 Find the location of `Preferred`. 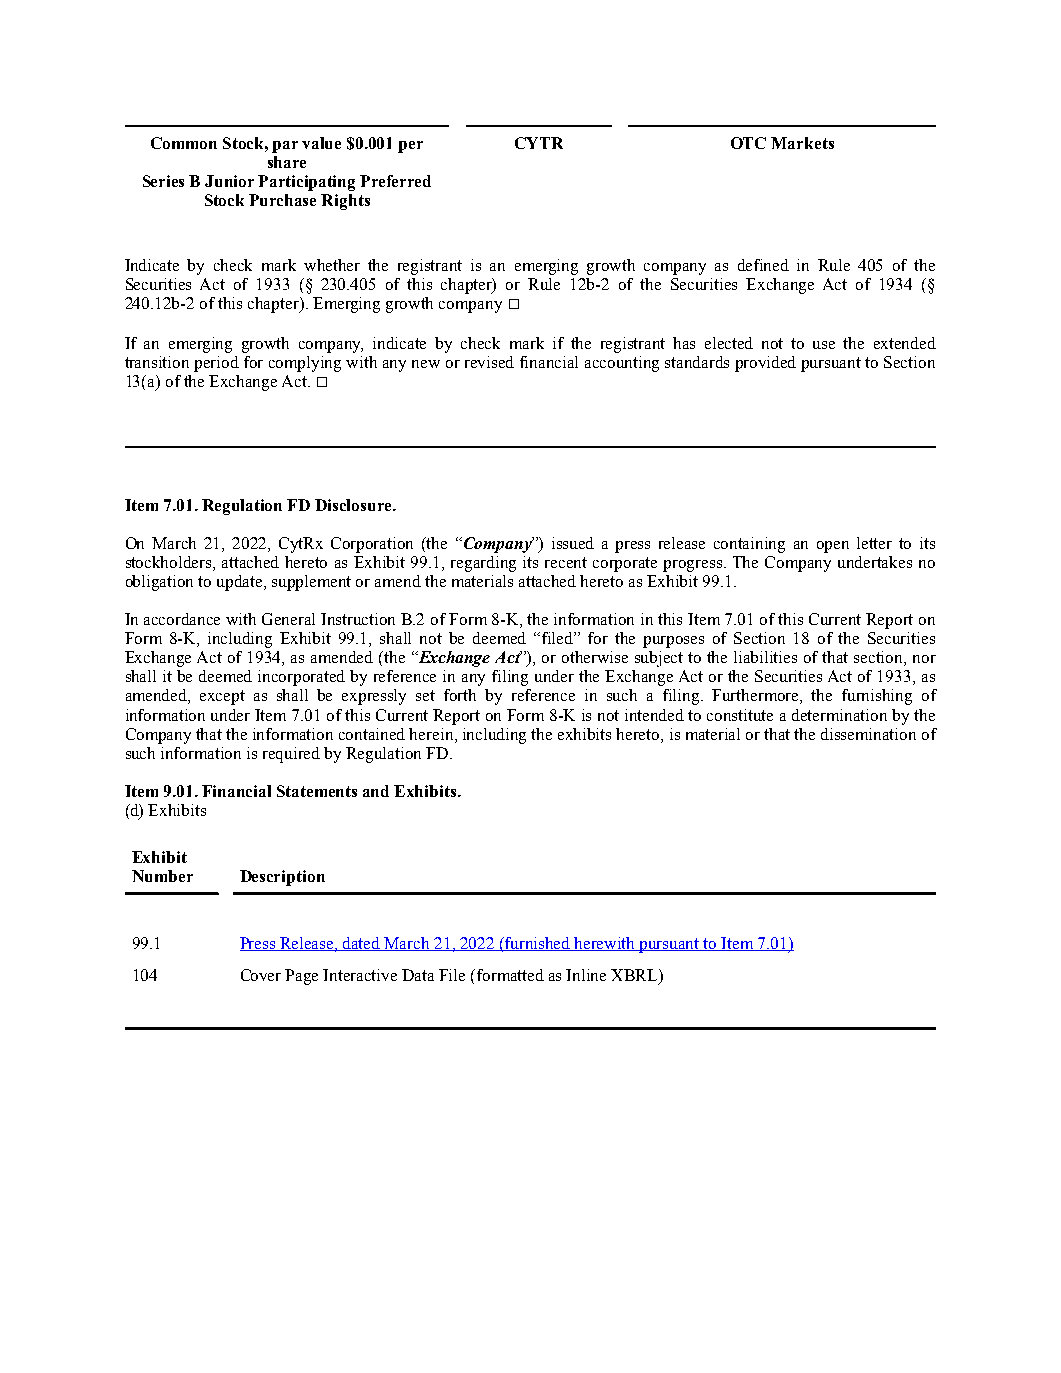

Preferred is located at coordinates (395, 181).
